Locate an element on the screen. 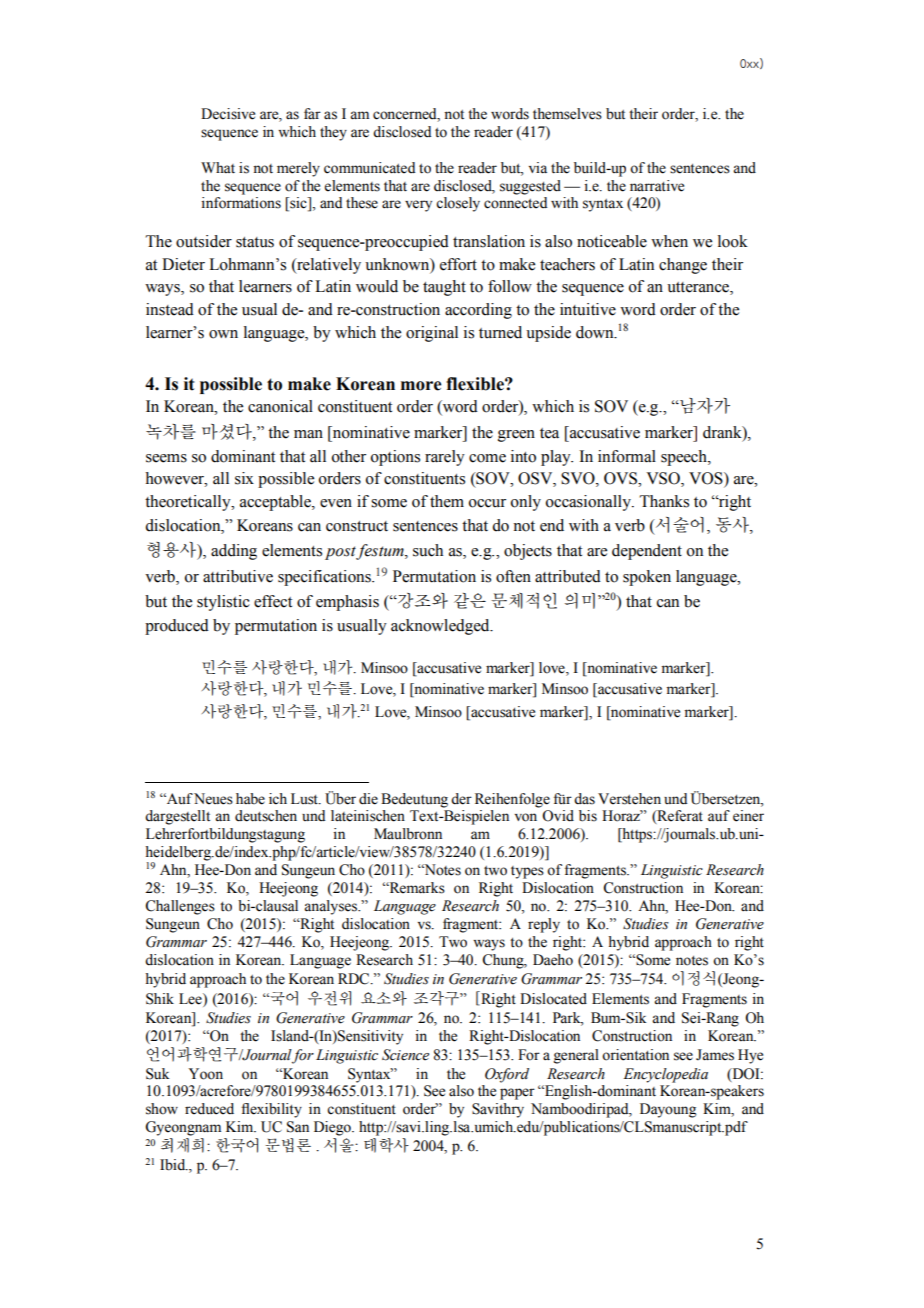 Image resolution: width=924 pixels, height=1308 pixels. paper is located at coordinates (517, 1094).
